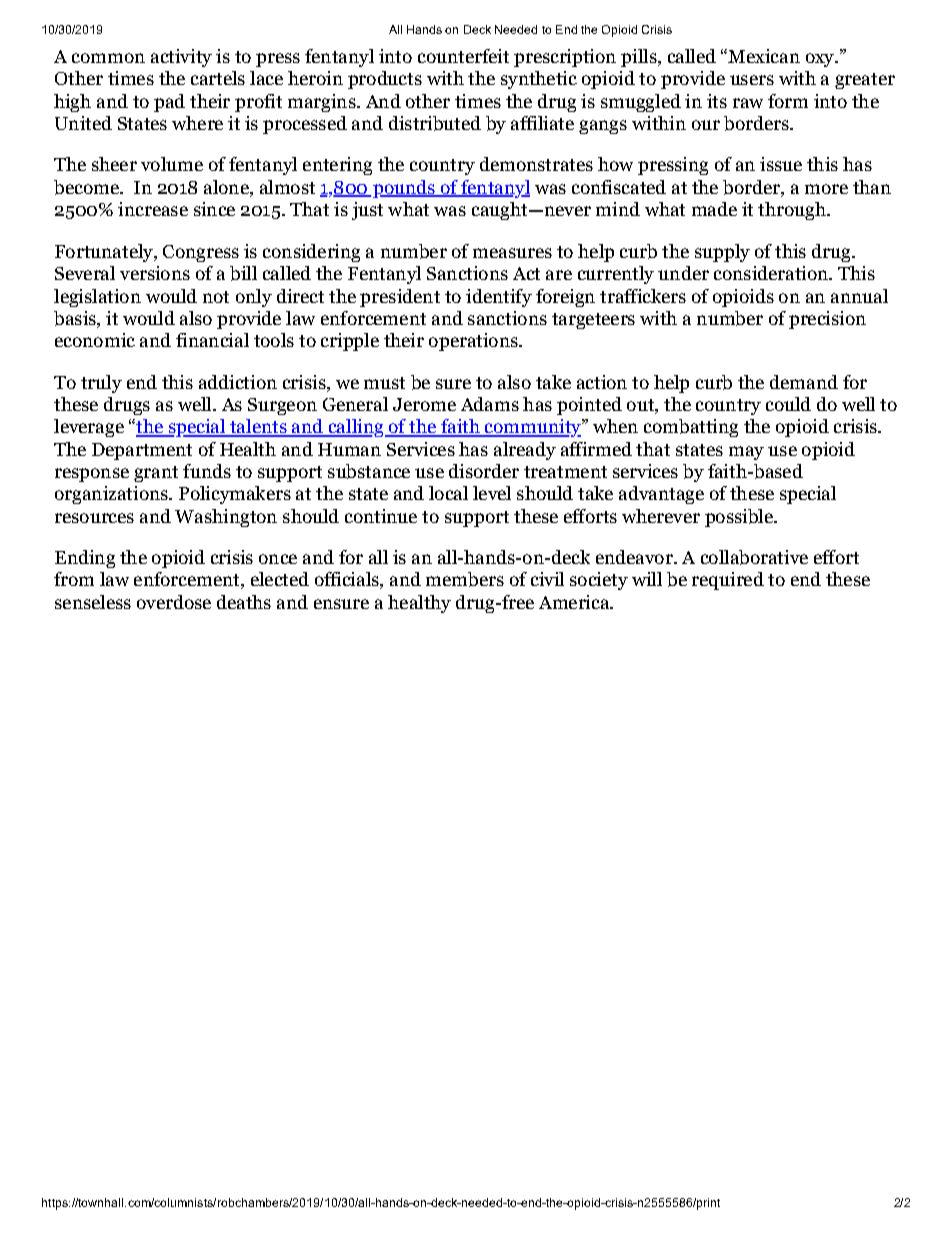 This page has height=1233, width=952. I want to click on truly, so click(101, 384).
